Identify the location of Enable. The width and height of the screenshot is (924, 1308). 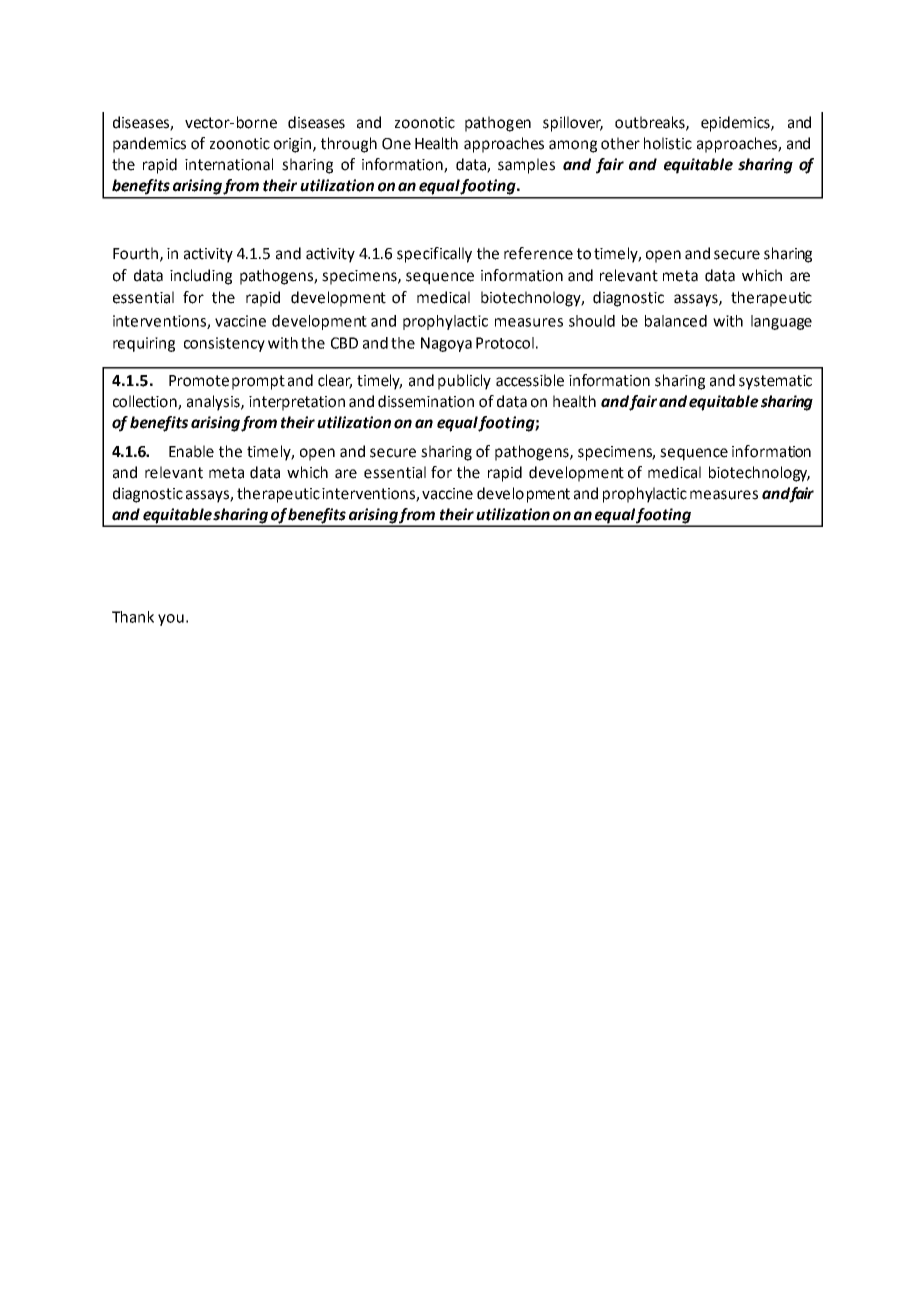
(191, 451).
